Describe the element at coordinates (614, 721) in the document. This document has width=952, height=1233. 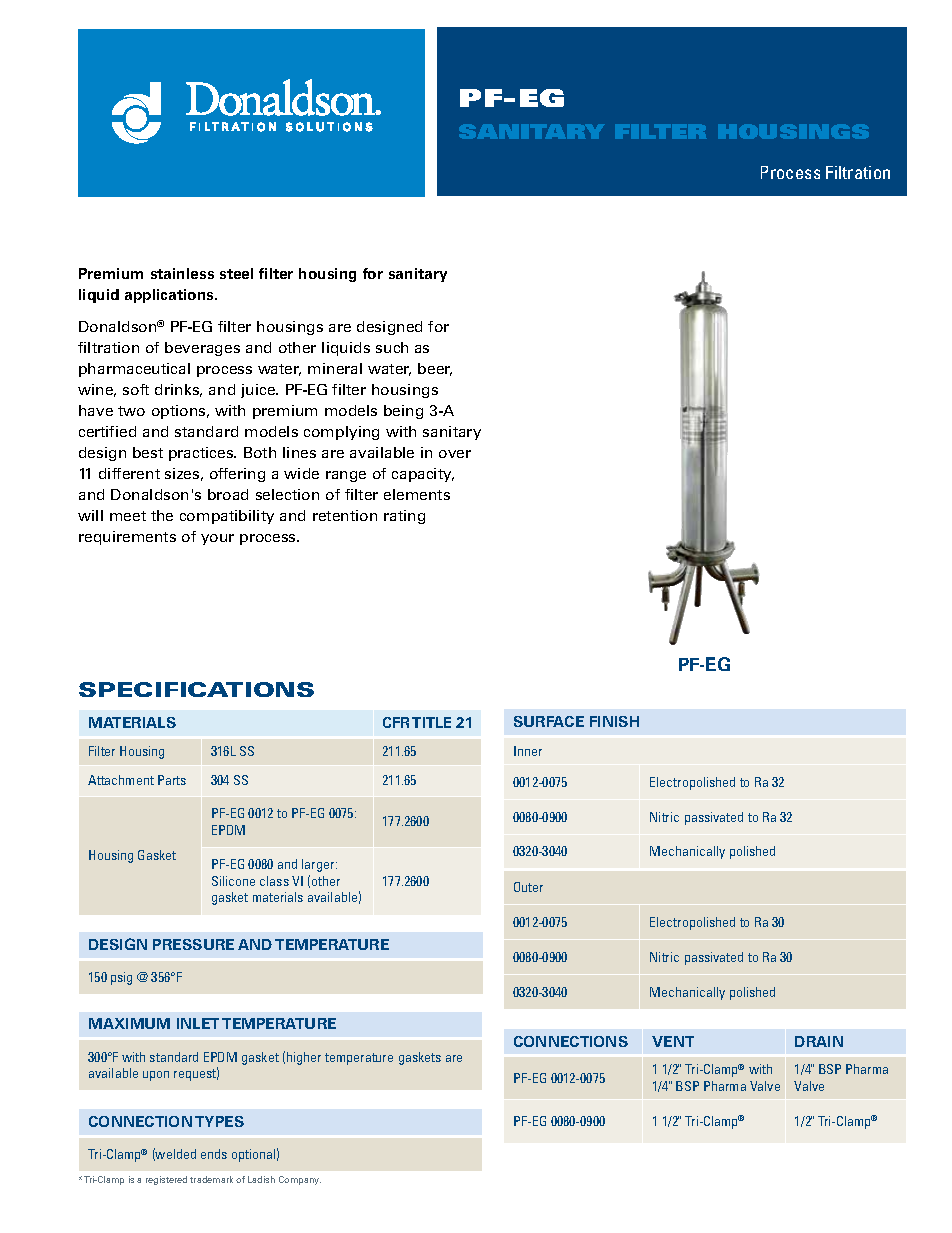
I see `FINISH` at that location.
